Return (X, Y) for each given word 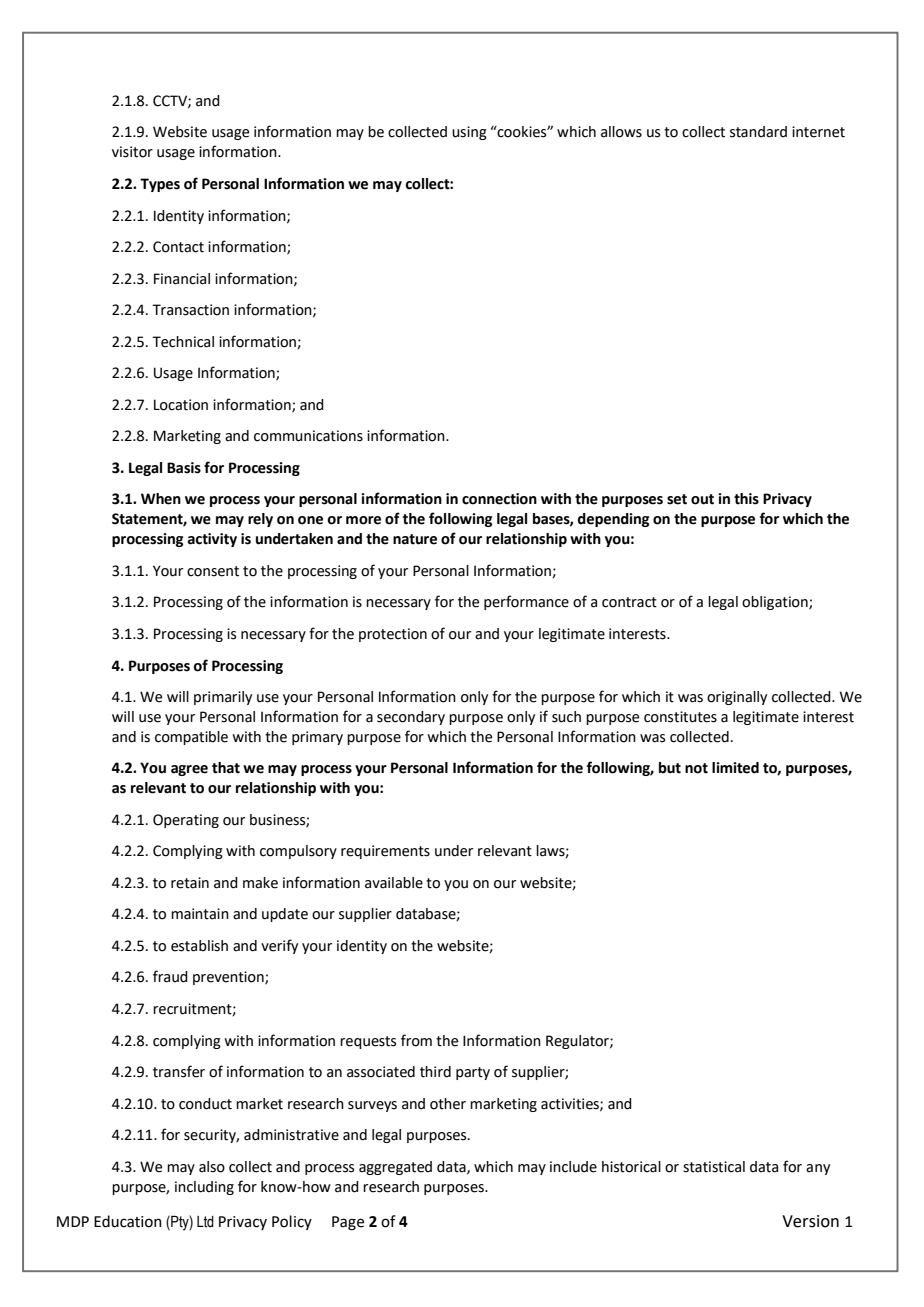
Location (181, 405)
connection (499, 499)
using (469, 133)
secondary (411, 718)
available (394, 883)
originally (737, 698)
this (746, 499)
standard (758, 132)
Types (160, 185)
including (204, 1188)
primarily (223, 698)
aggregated (395, 1168)
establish (199, 946)
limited (735, 768)
